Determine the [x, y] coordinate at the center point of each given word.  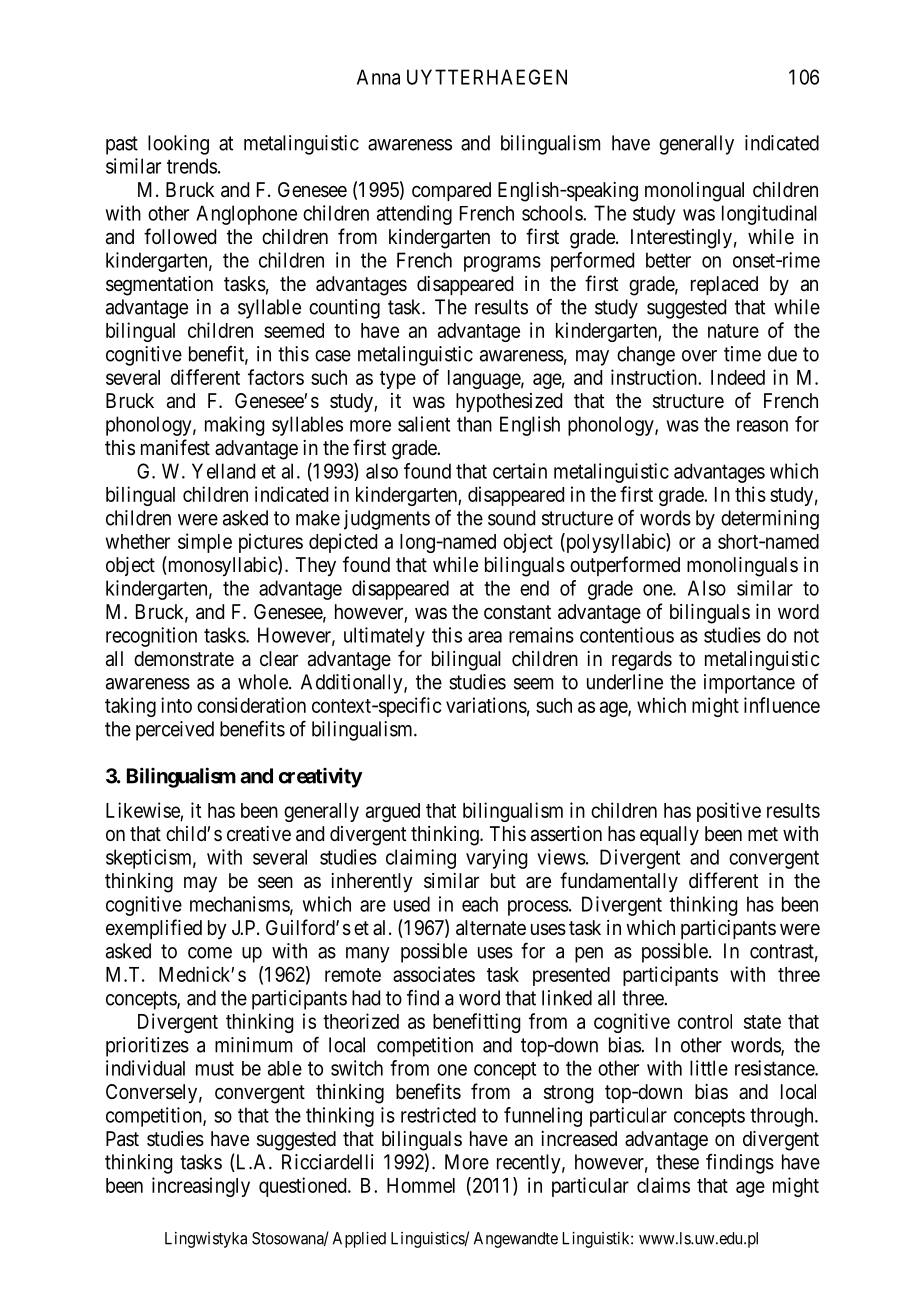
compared [451, 191]
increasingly [201, 1187]
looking [178, 145]
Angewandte [516, 1240]
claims [663, 1185]
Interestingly [681, 239]
